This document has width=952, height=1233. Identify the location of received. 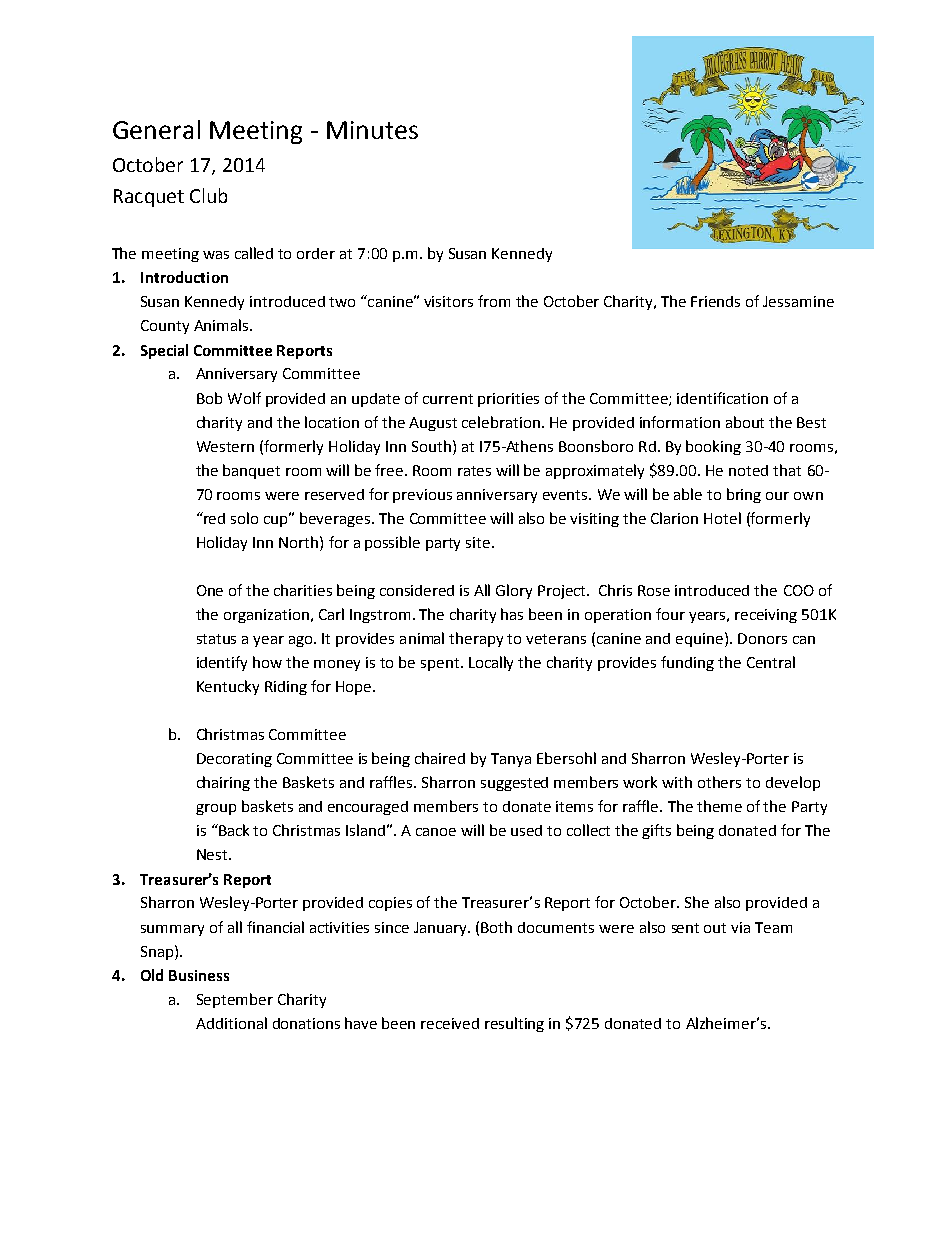
(450, 1023).
